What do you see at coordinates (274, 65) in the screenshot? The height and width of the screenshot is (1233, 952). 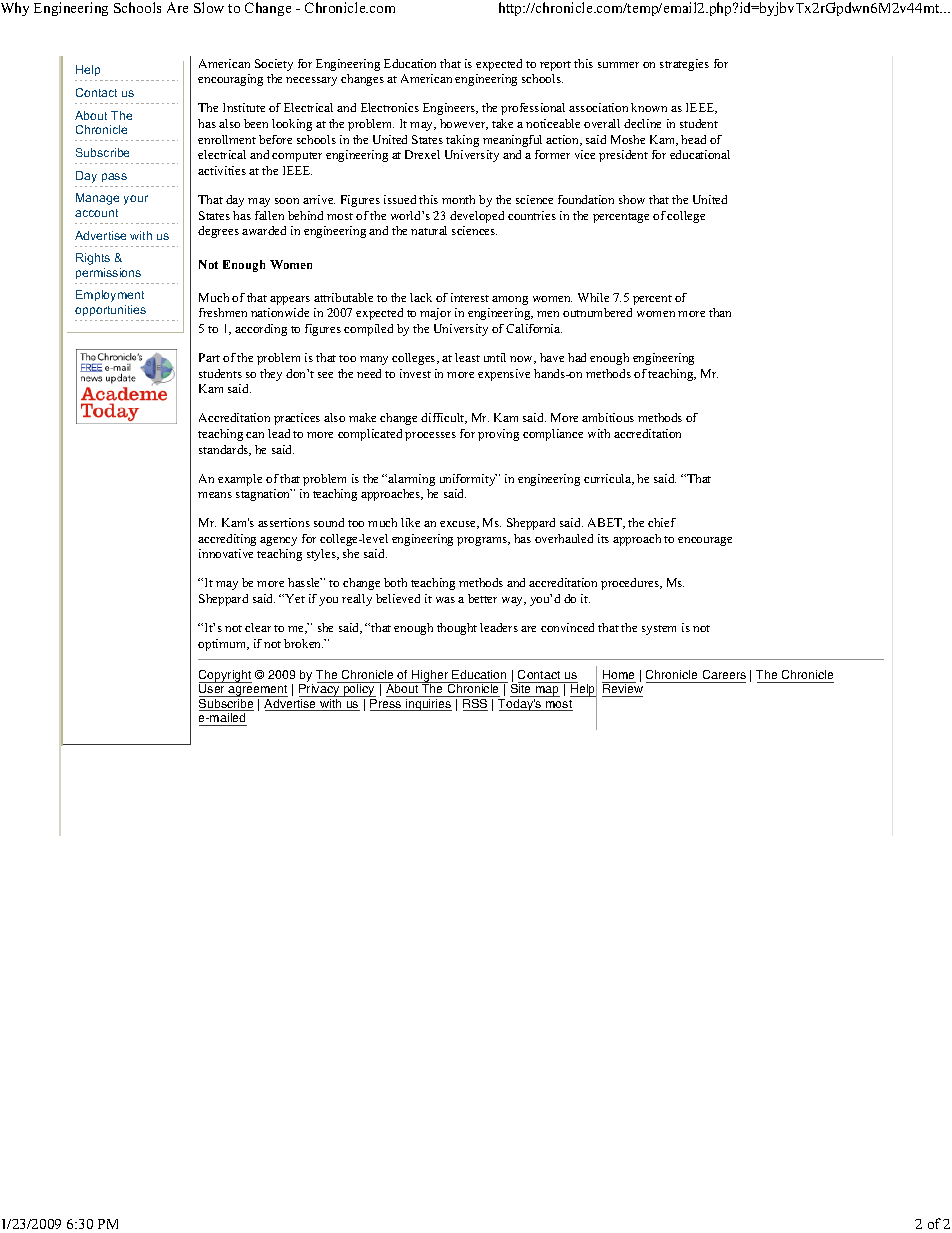 I see `Society` at bounding box center [274, 65].
